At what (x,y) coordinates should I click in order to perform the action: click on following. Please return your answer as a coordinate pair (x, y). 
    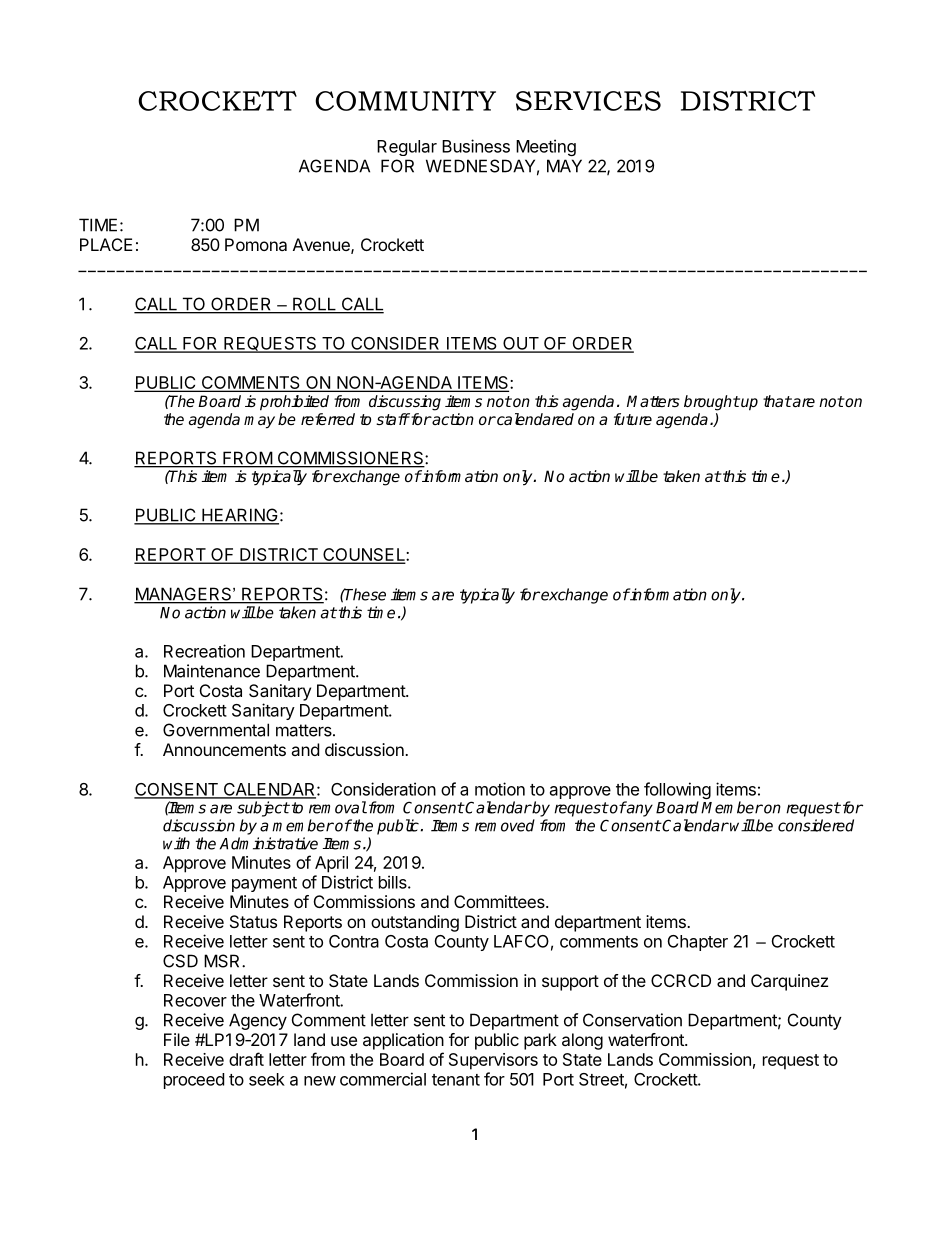
    Looking at the image, I should click on (677, 792).
